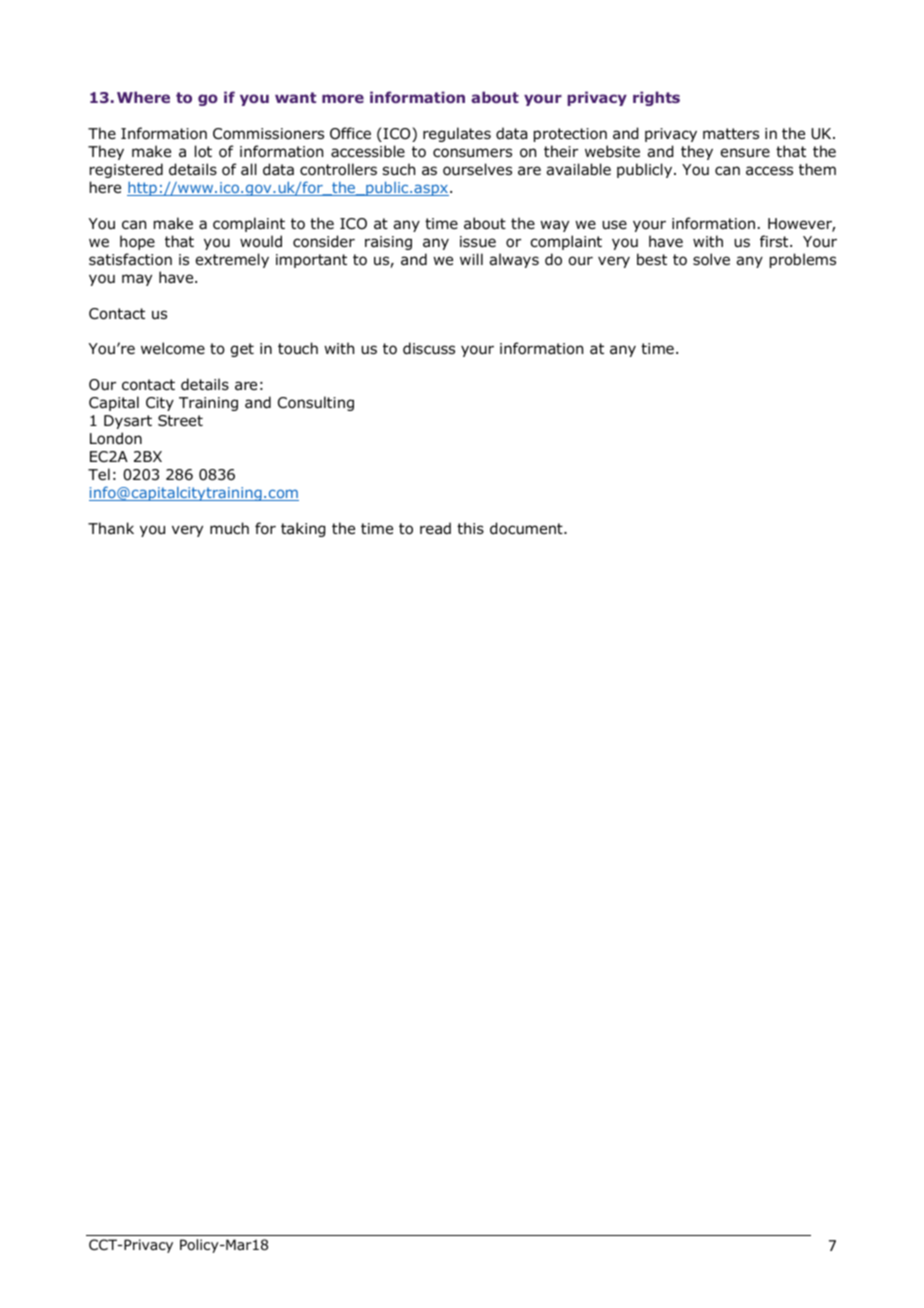 Image resolution: width=924 pixels, height=1308 pixels. What do you see at coordinates (731, 134) in the screenshot?
I see `matters` at bounding box center [731, 134].
